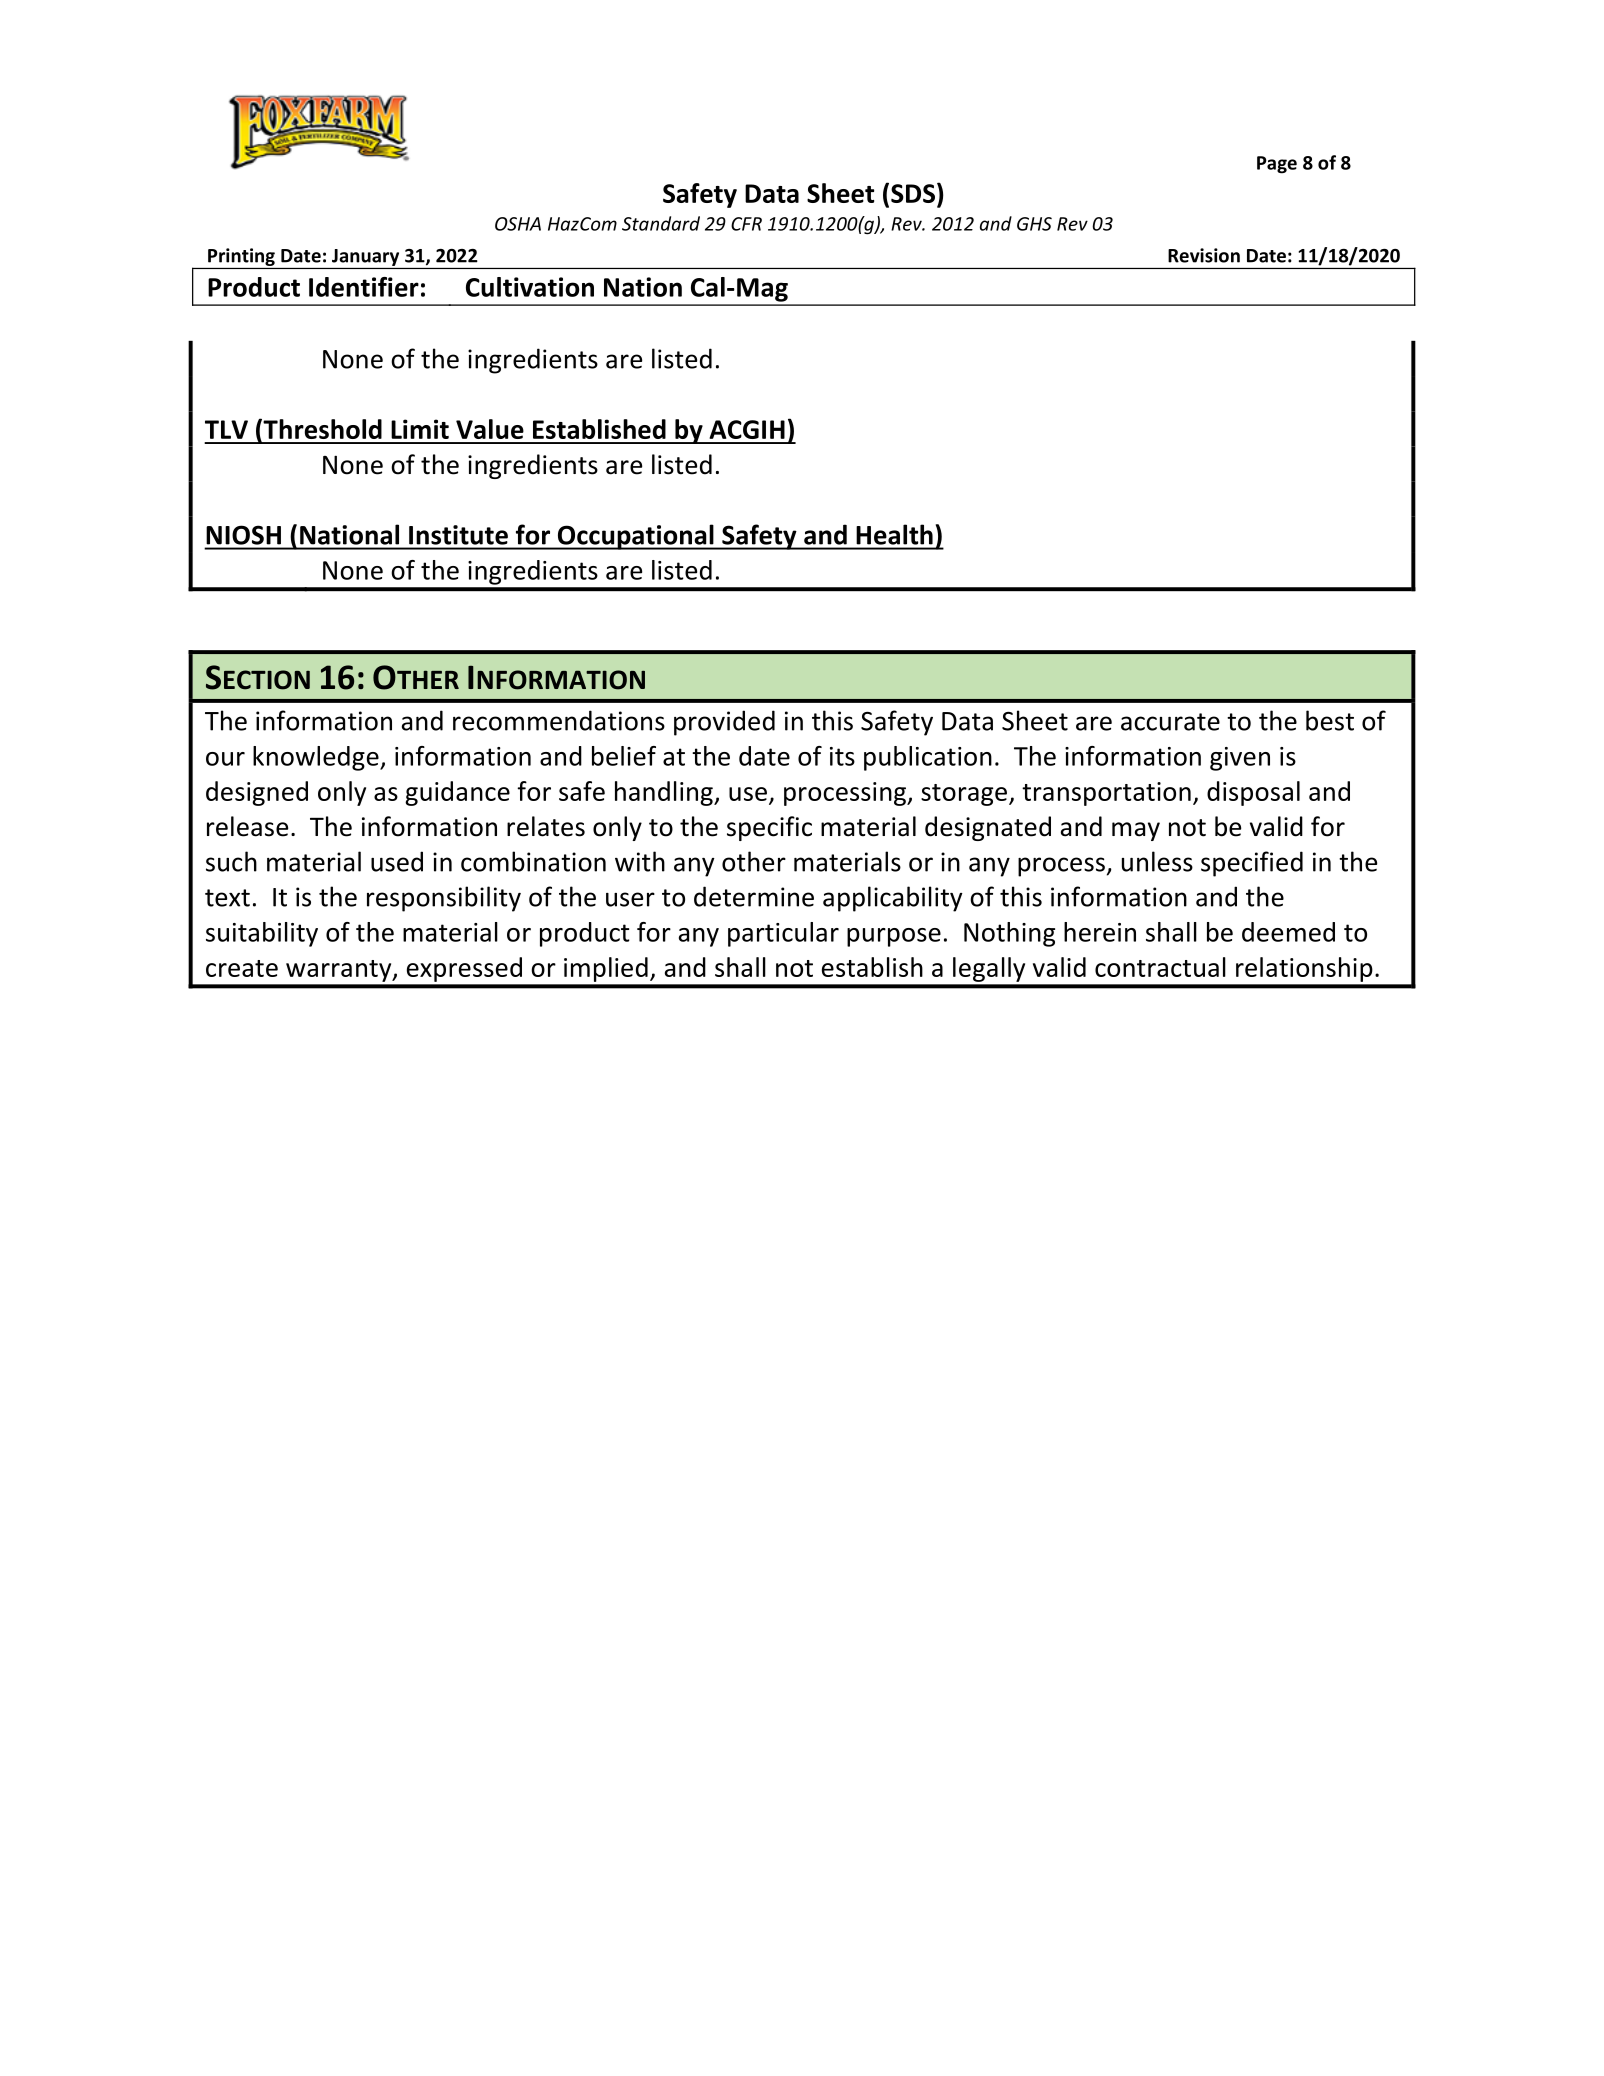  Describe the element at coordinates (746, 224) in the document. I see `CFR` at that location.
